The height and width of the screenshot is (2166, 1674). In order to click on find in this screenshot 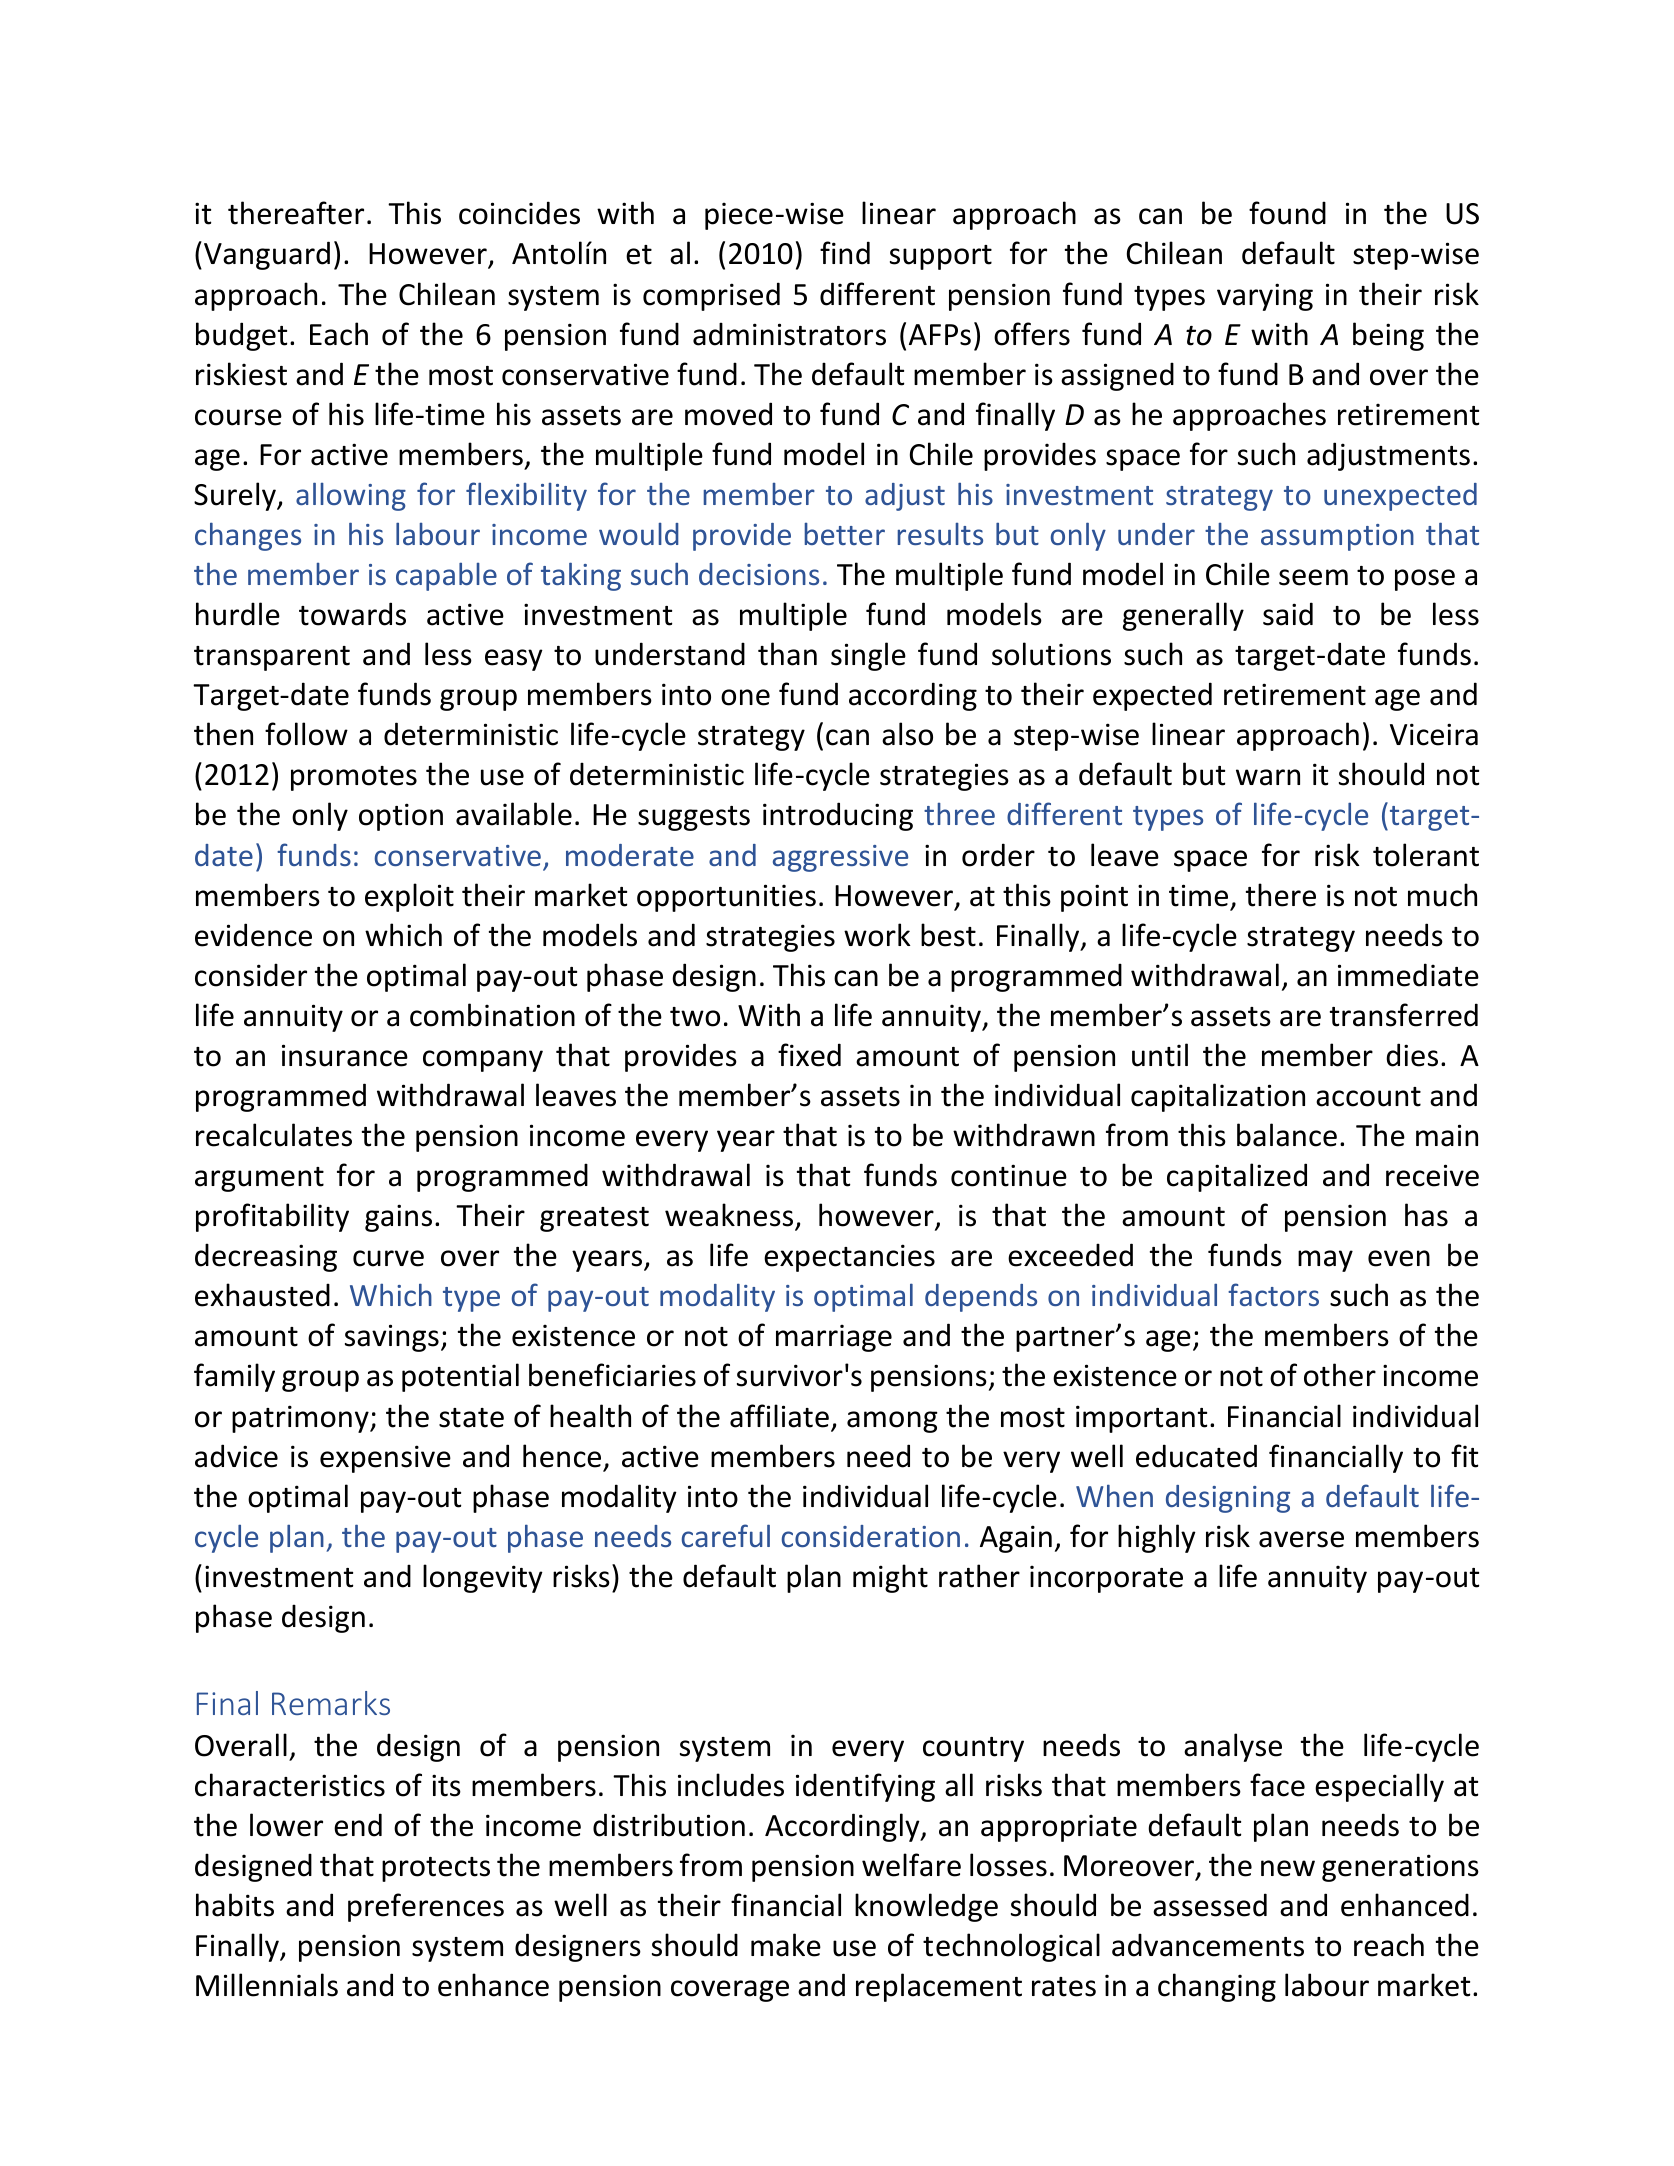, I will do `click(845, 253)`.
